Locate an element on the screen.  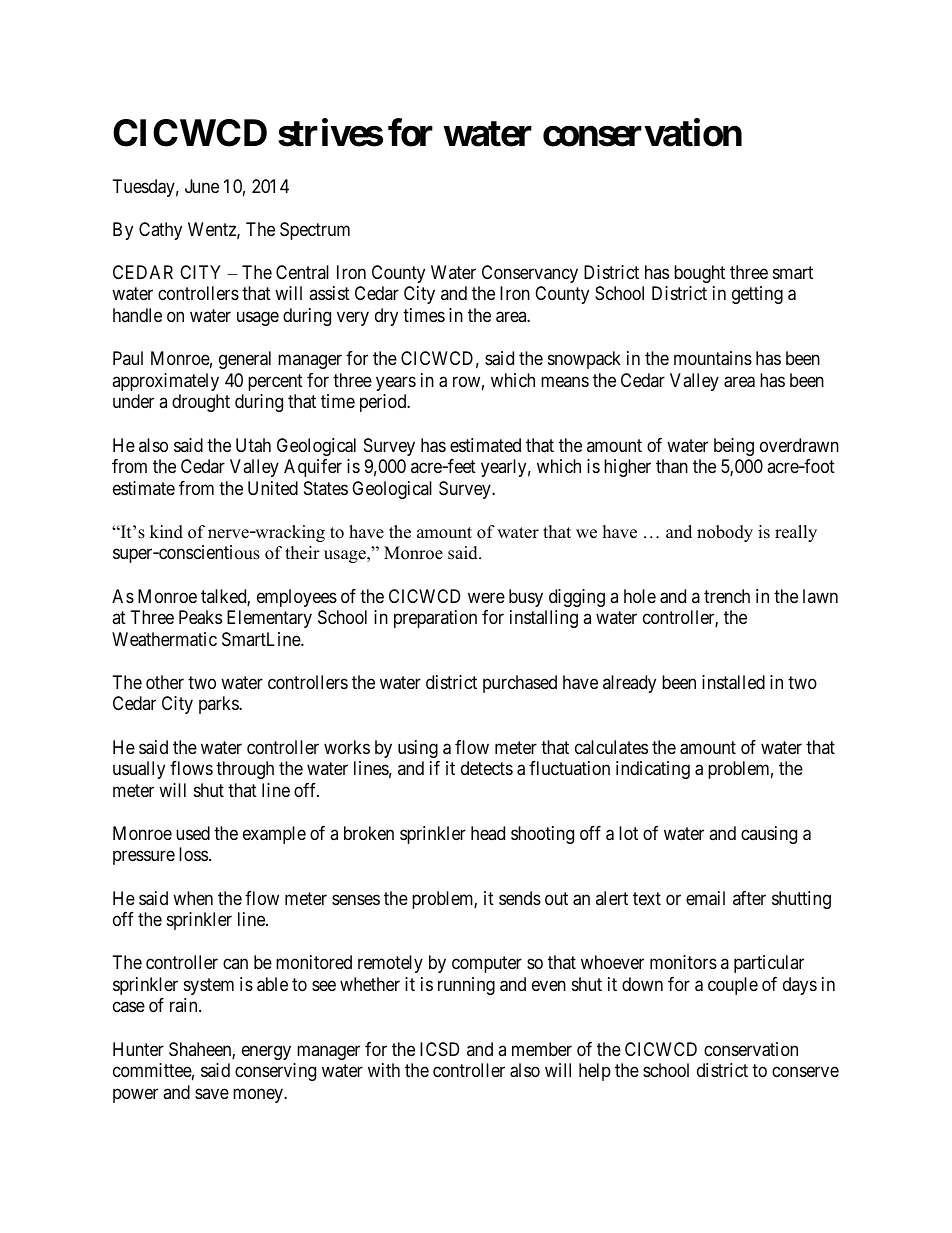
through is located at coordinates (245, 770).
